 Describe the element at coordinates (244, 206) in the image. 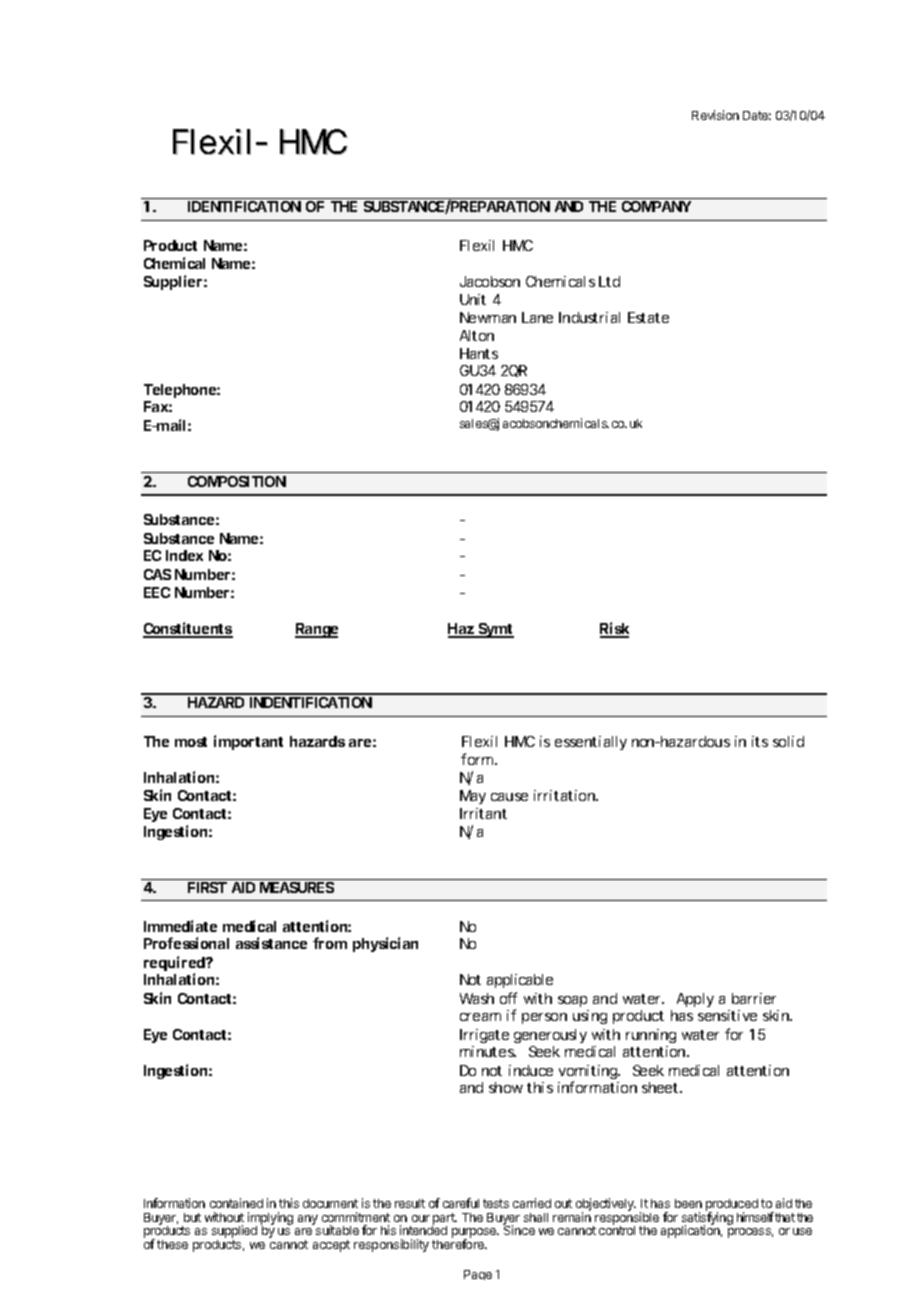

I see `IDENTIFICATION` at that location.
